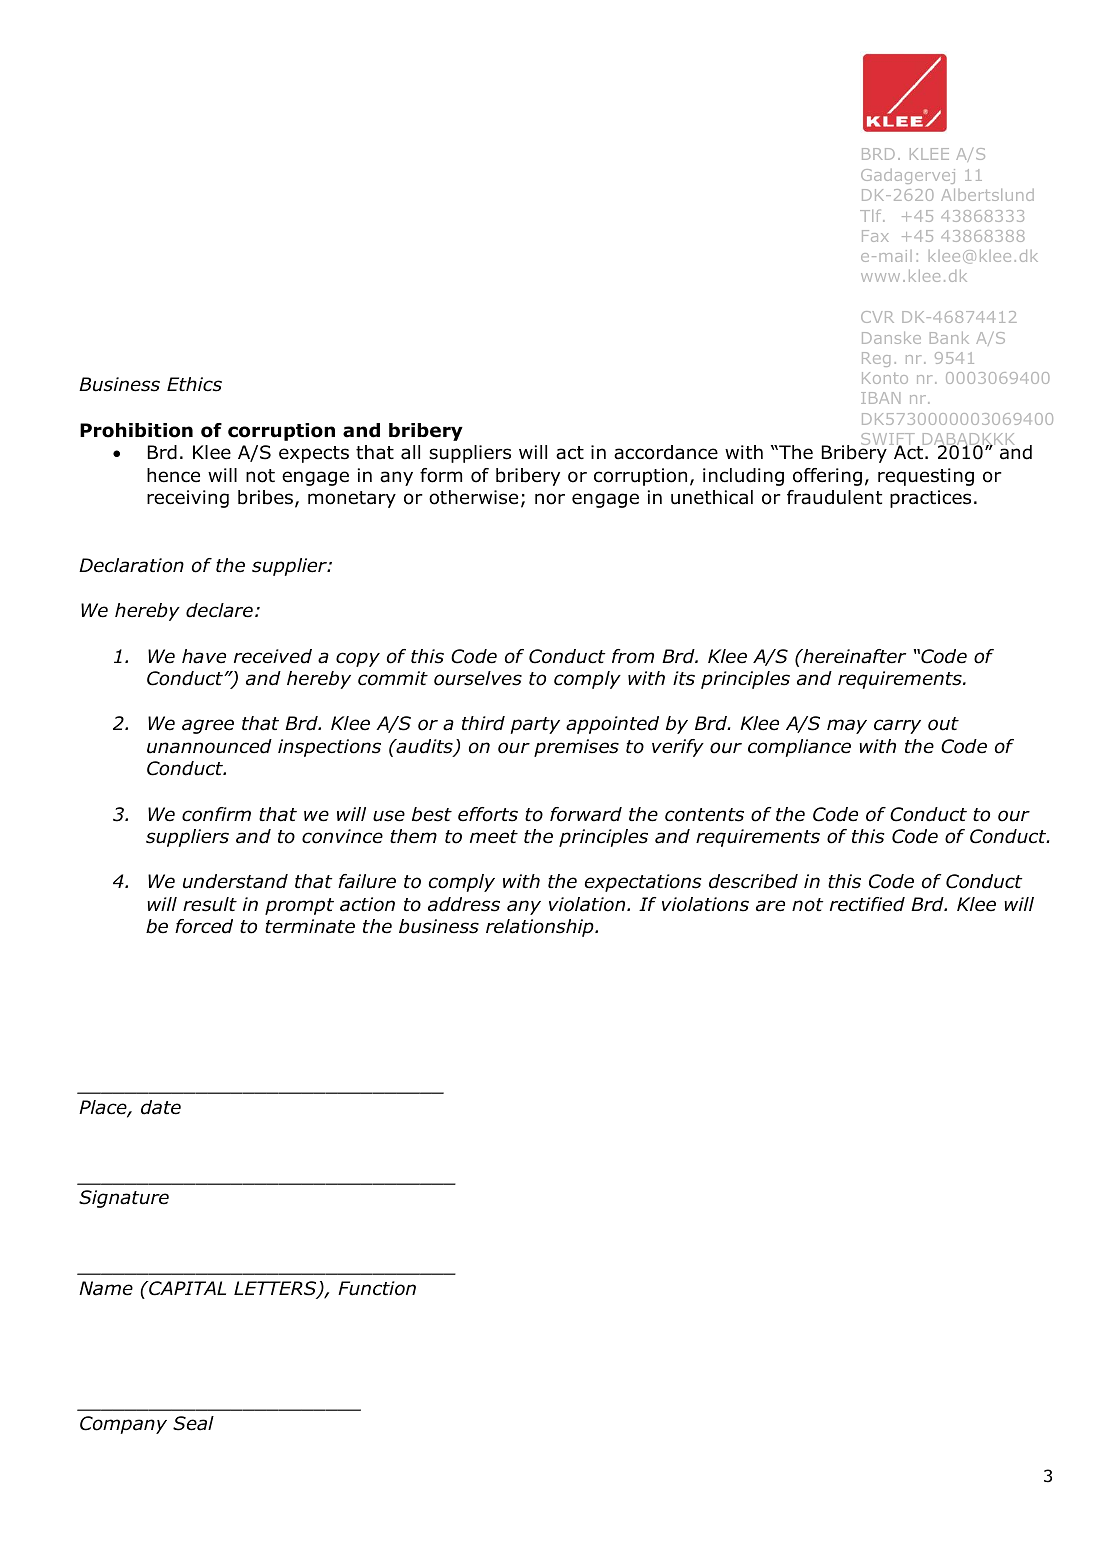  Describe the element at coordinates (541, 928) in the document. I see `relationship` at that location.
